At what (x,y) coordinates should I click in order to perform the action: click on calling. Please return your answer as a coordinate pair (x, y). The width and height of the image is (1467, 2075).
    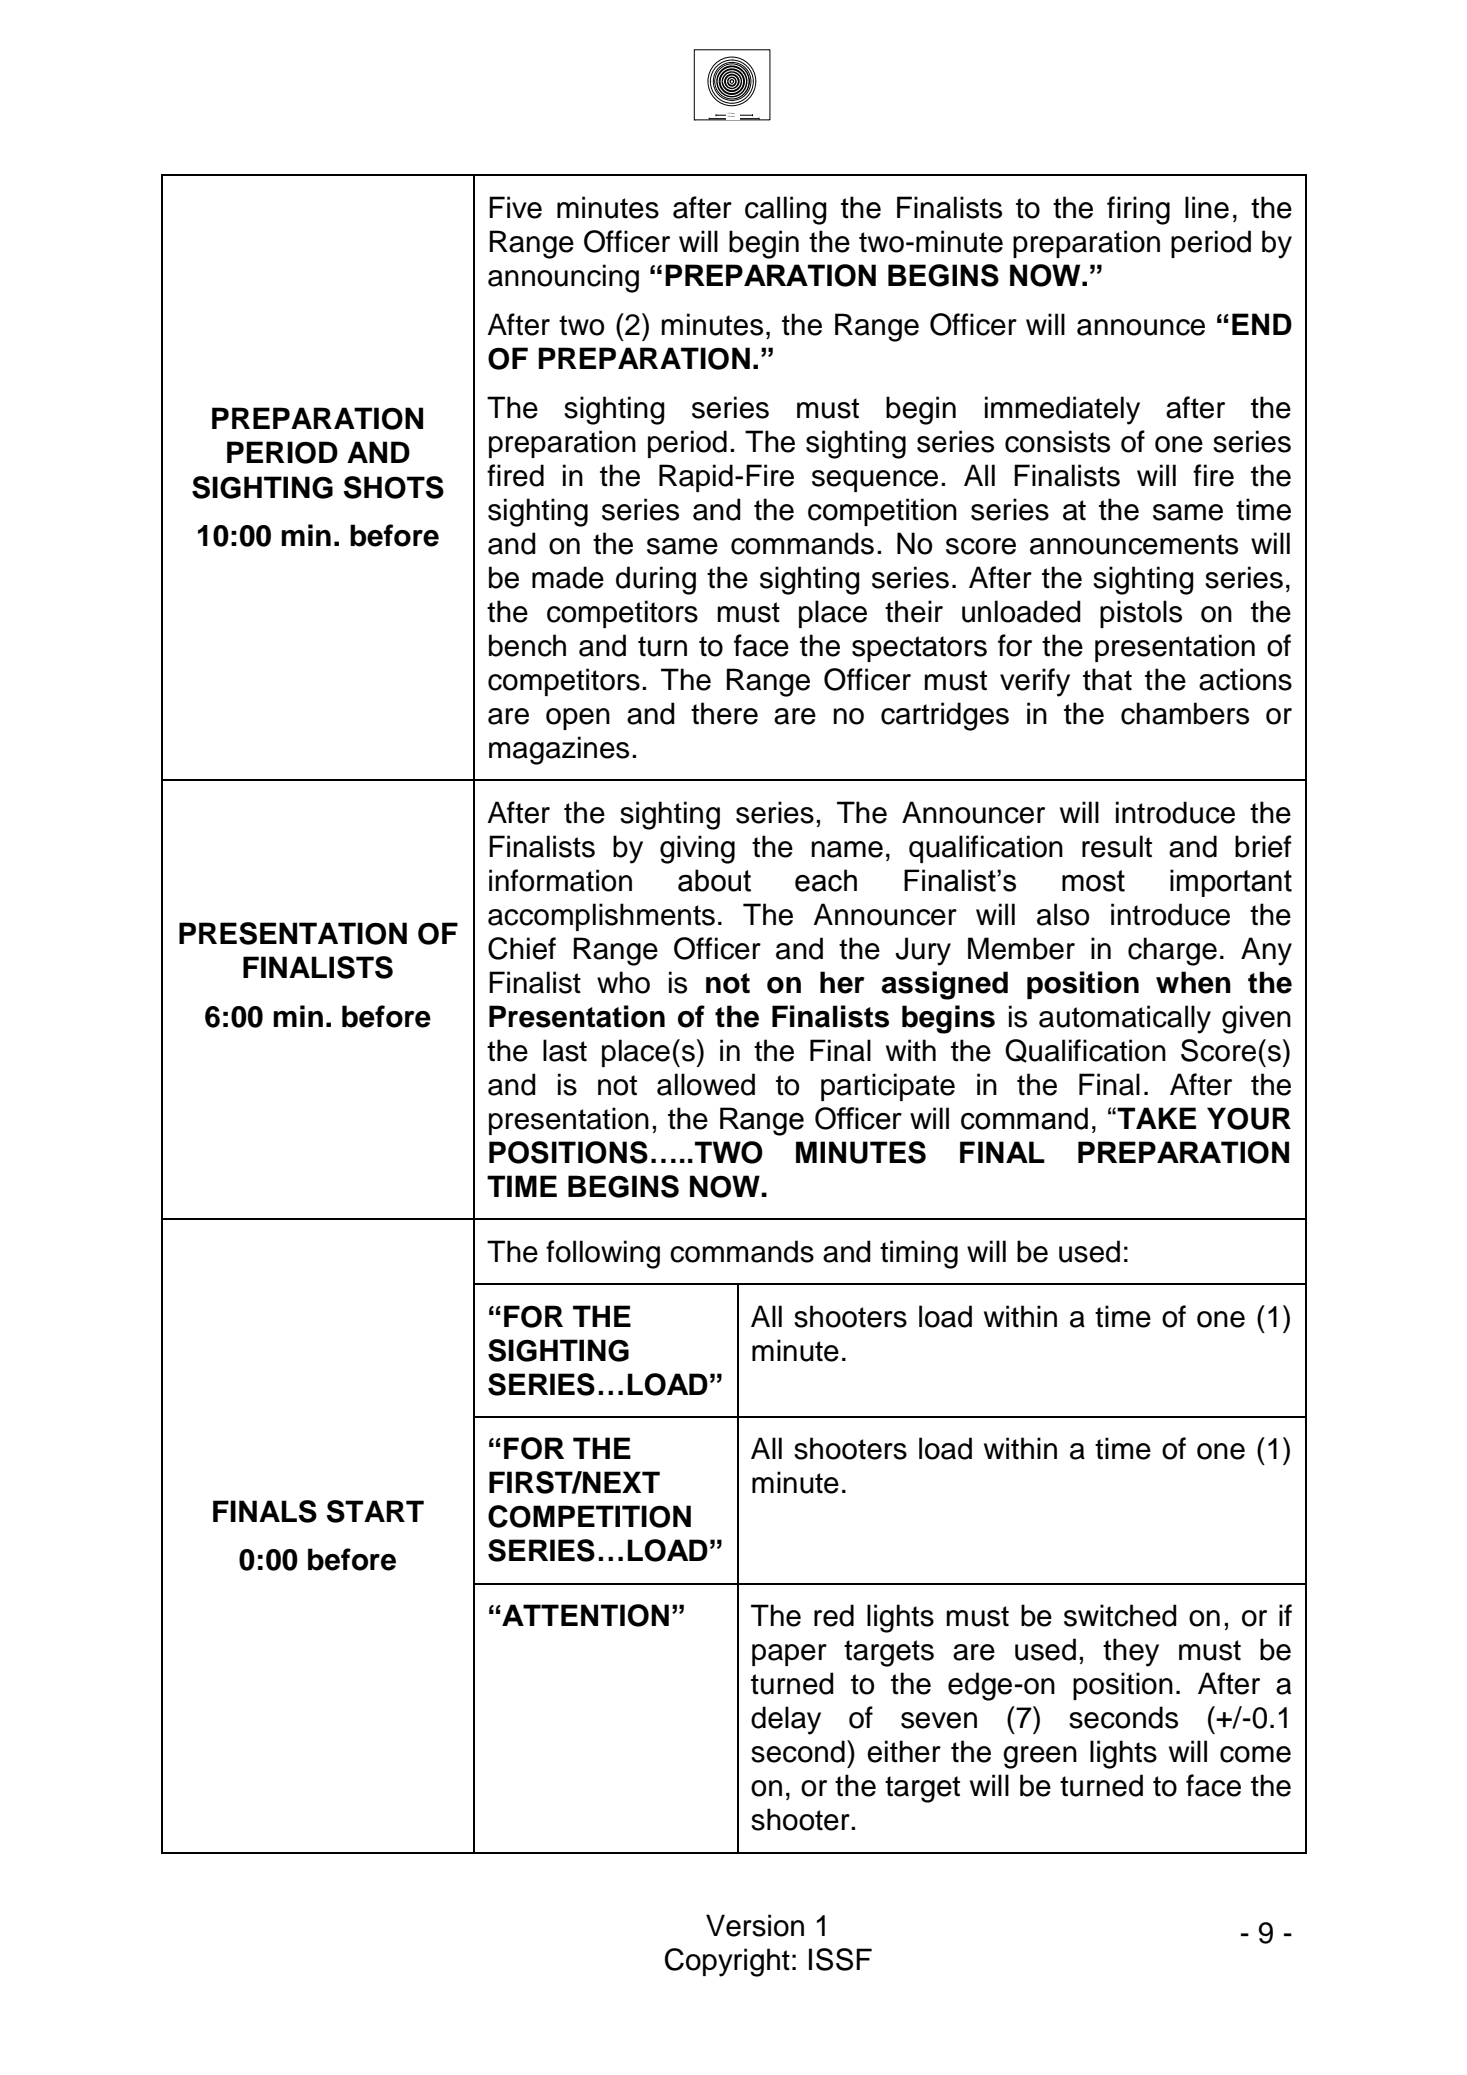
    Looking at the image, I should click on (786, 210).
